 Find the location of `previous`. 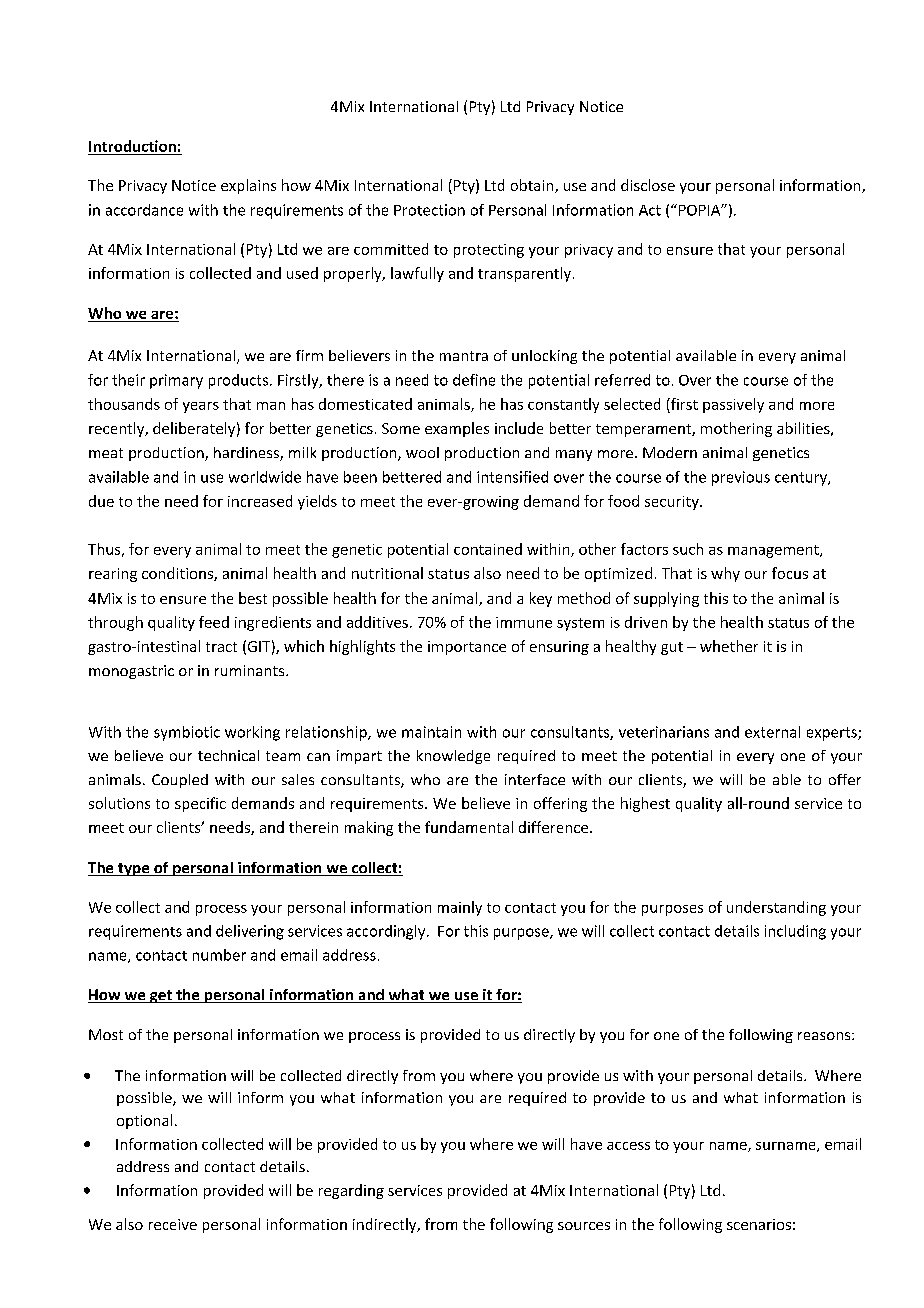

previous is located at coordinates (741, 478).
